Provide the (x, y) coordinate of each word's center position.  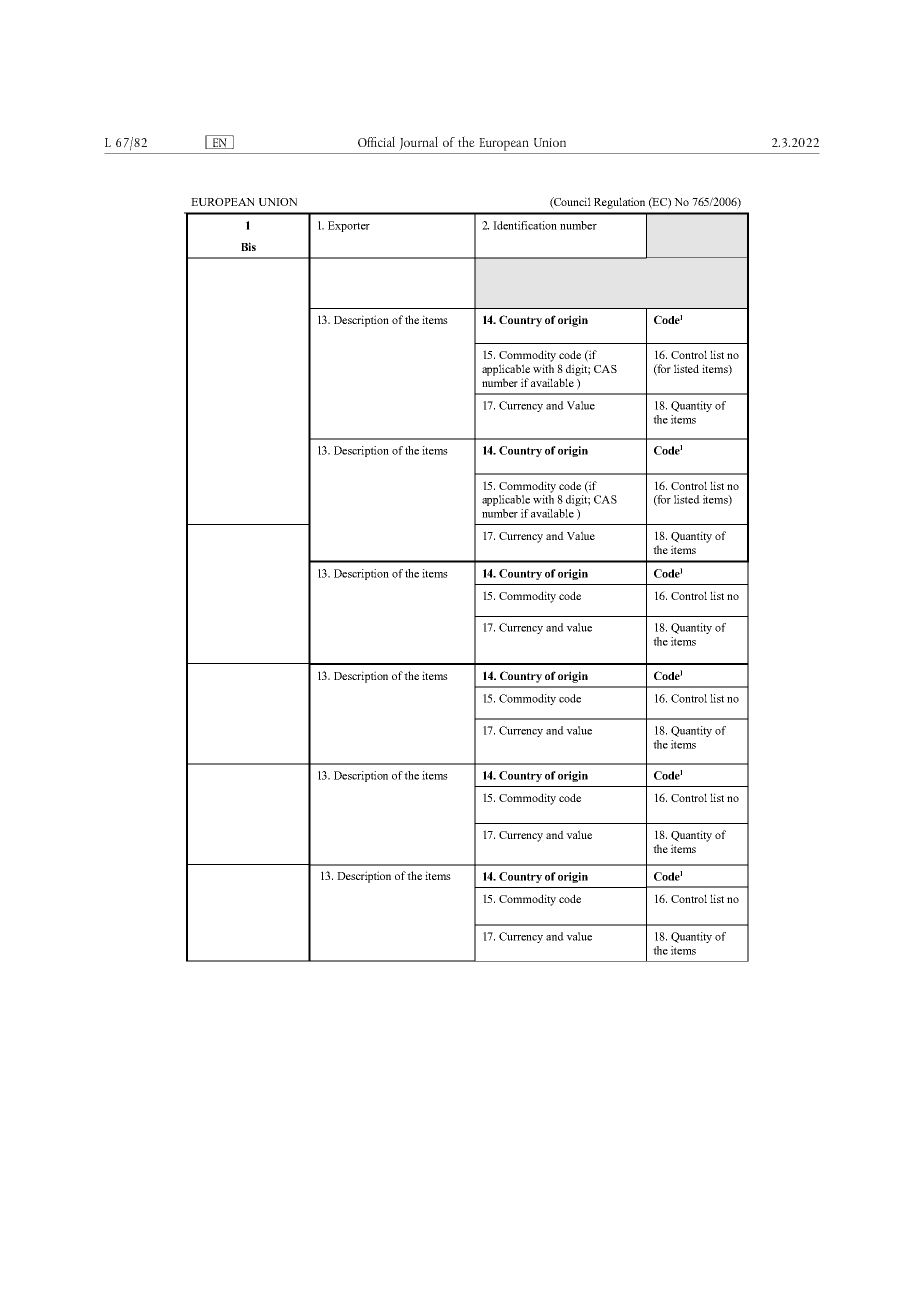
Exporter (349, 226)
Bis (248, 246)
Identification (525, 225)
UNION (278, 202)
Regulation (619, 203)
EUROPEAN (222, 202)
